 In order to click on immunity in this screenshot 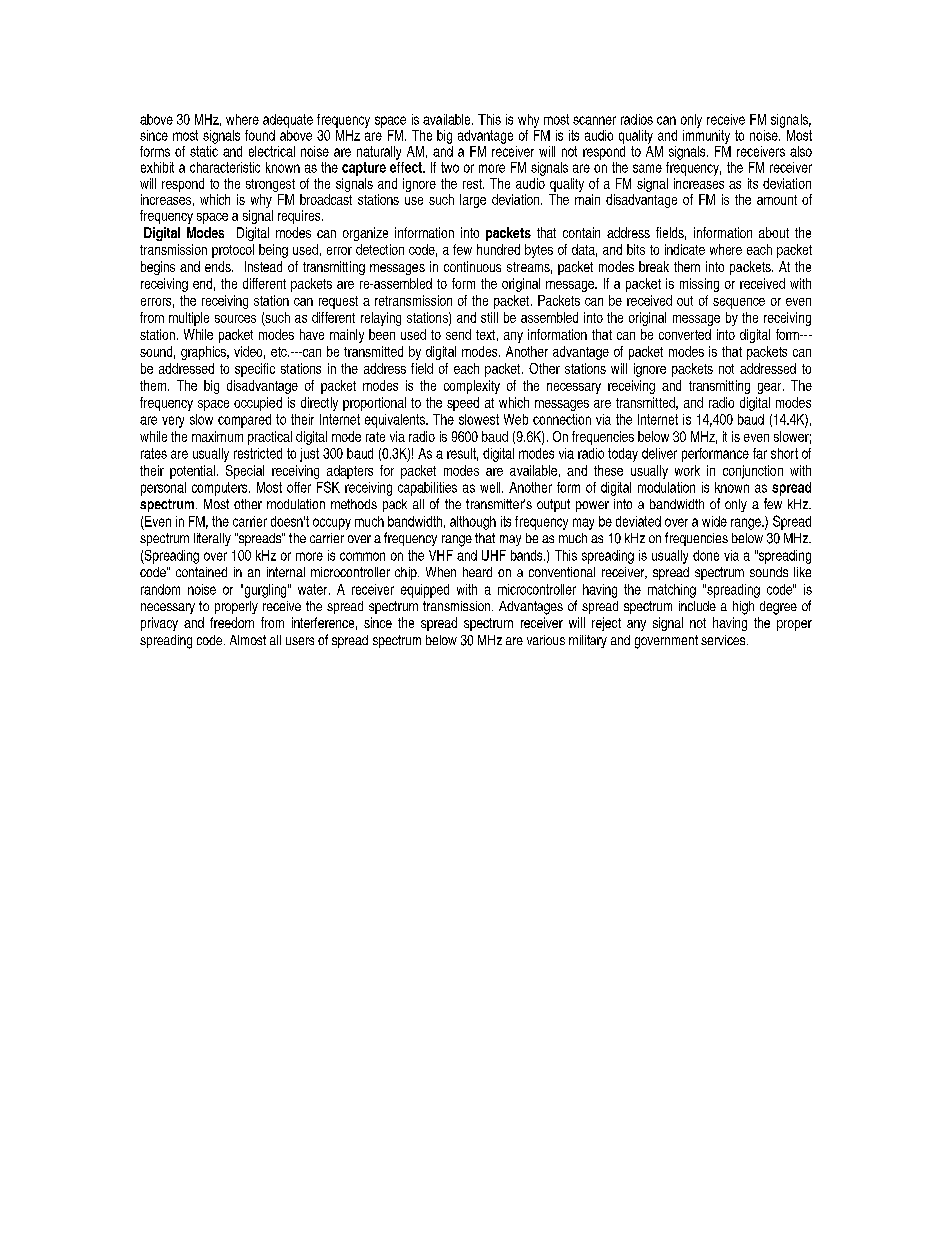, I will do `click(706, 135)`.
